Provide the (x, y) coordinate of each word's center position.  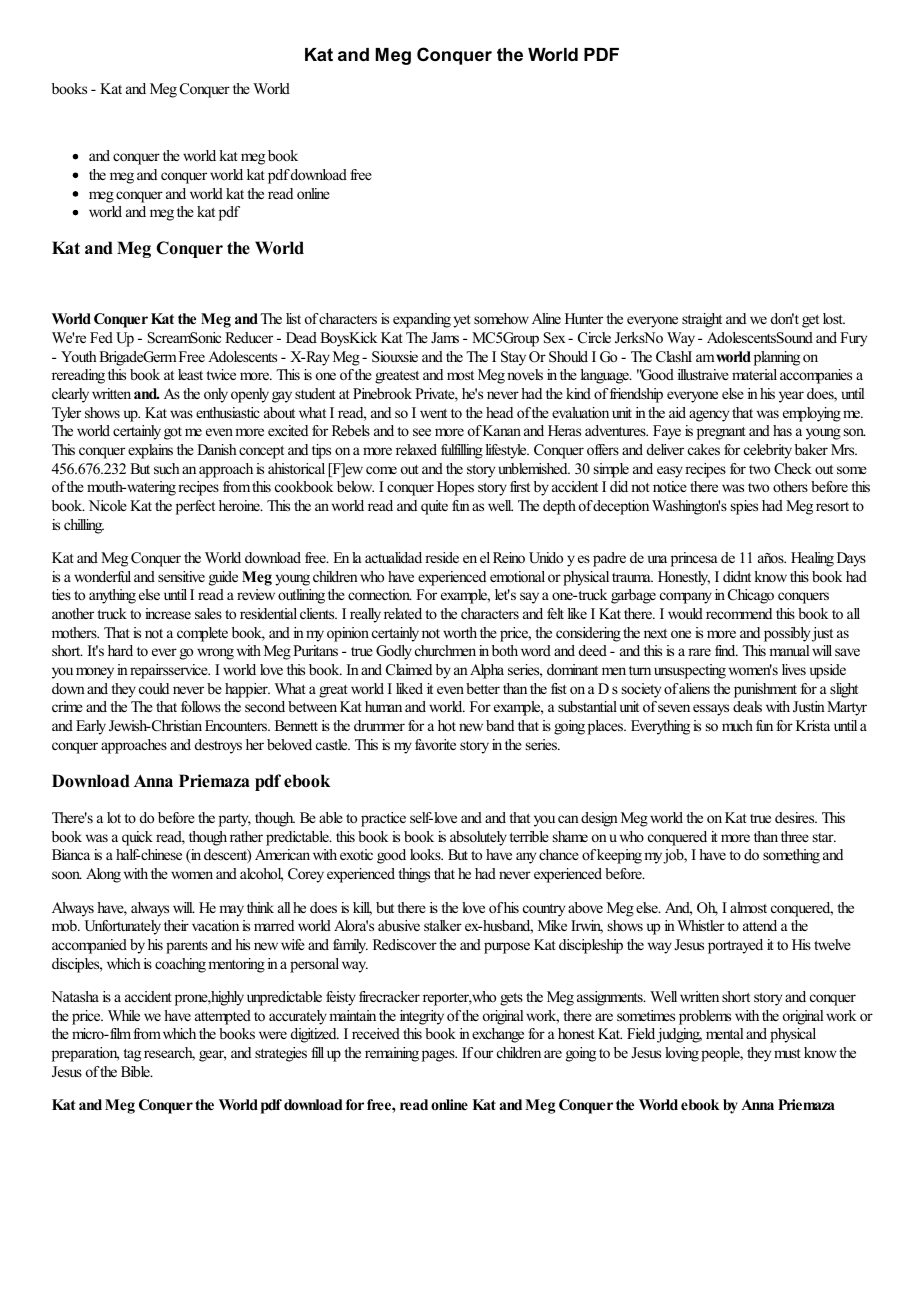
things (414, 875)
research (169, 1054)
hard (120, 650)
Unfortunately (122, 927)
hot (447, 725)
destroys (218, 746)
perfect (195, 507)
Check (793, 469)
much (737, 725)
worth (460, 632)
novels (525, 374)
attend (760, 925)
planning (777, 358)
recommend (739, 613)
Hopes (455, 488)
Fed (101, 337)
